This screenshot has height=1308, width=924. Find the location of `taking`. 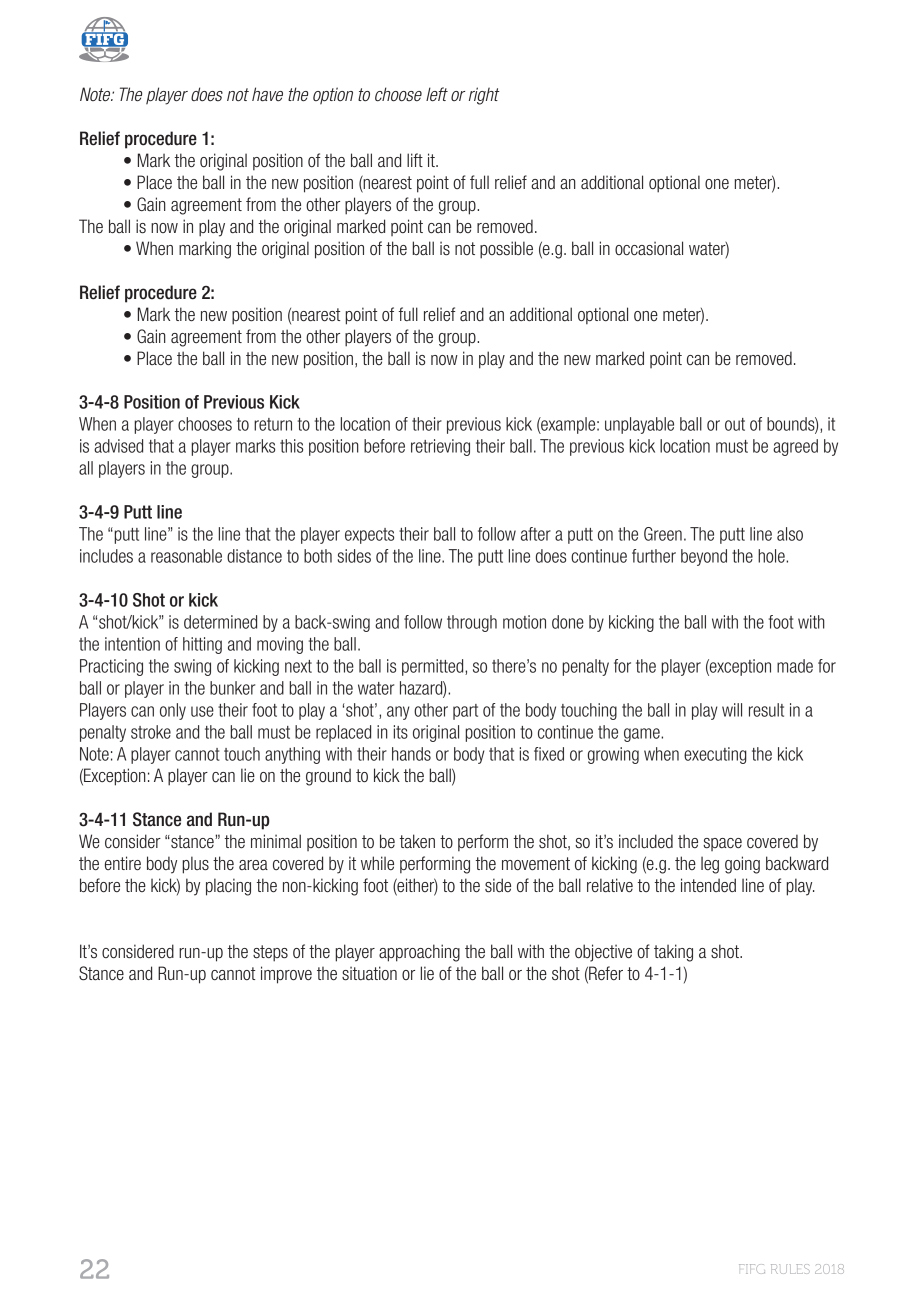

taking is located at coordinates (673, 953).
